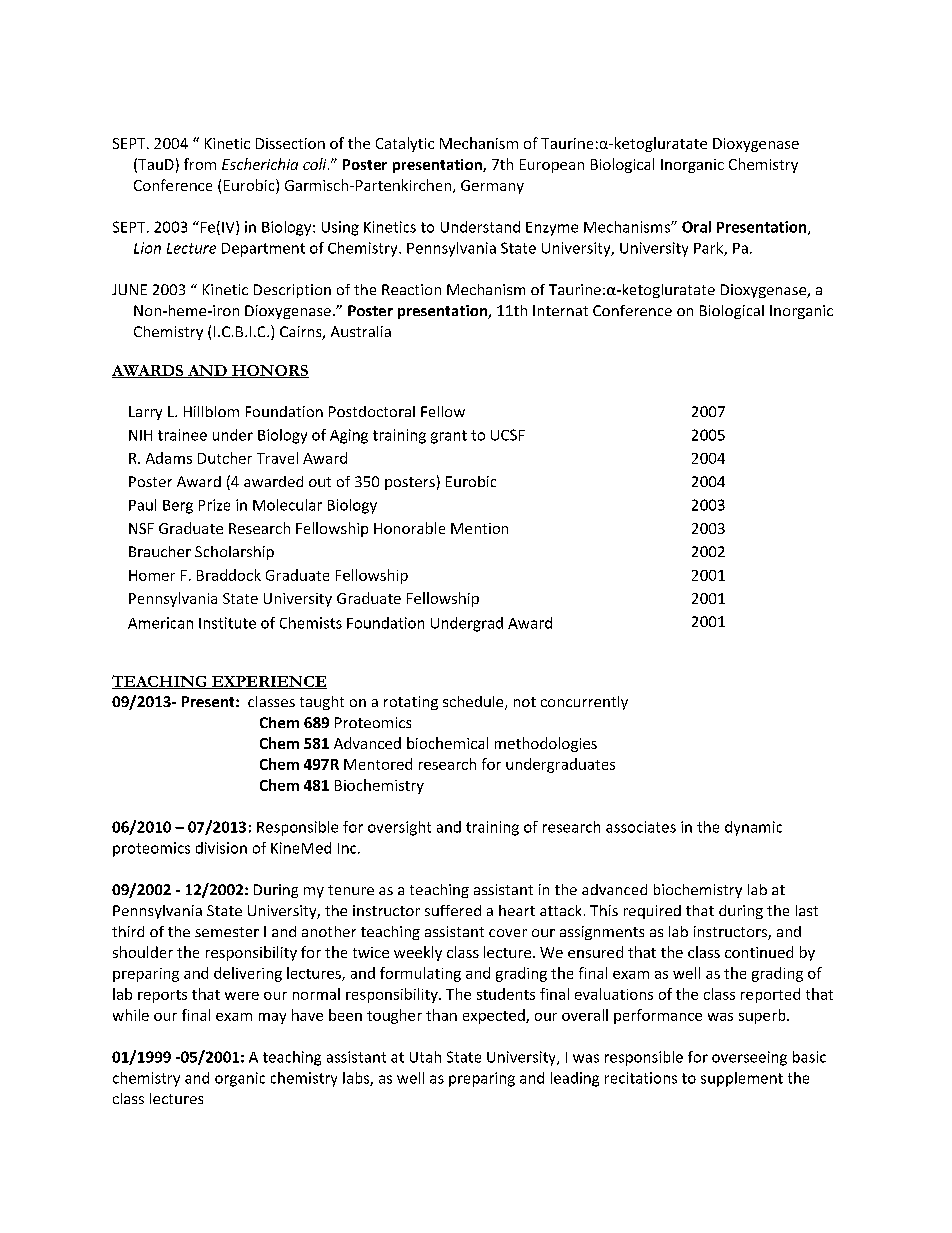 This screenshot has height=1233, width=952. I want to click on Germany, so click(492, 187).
